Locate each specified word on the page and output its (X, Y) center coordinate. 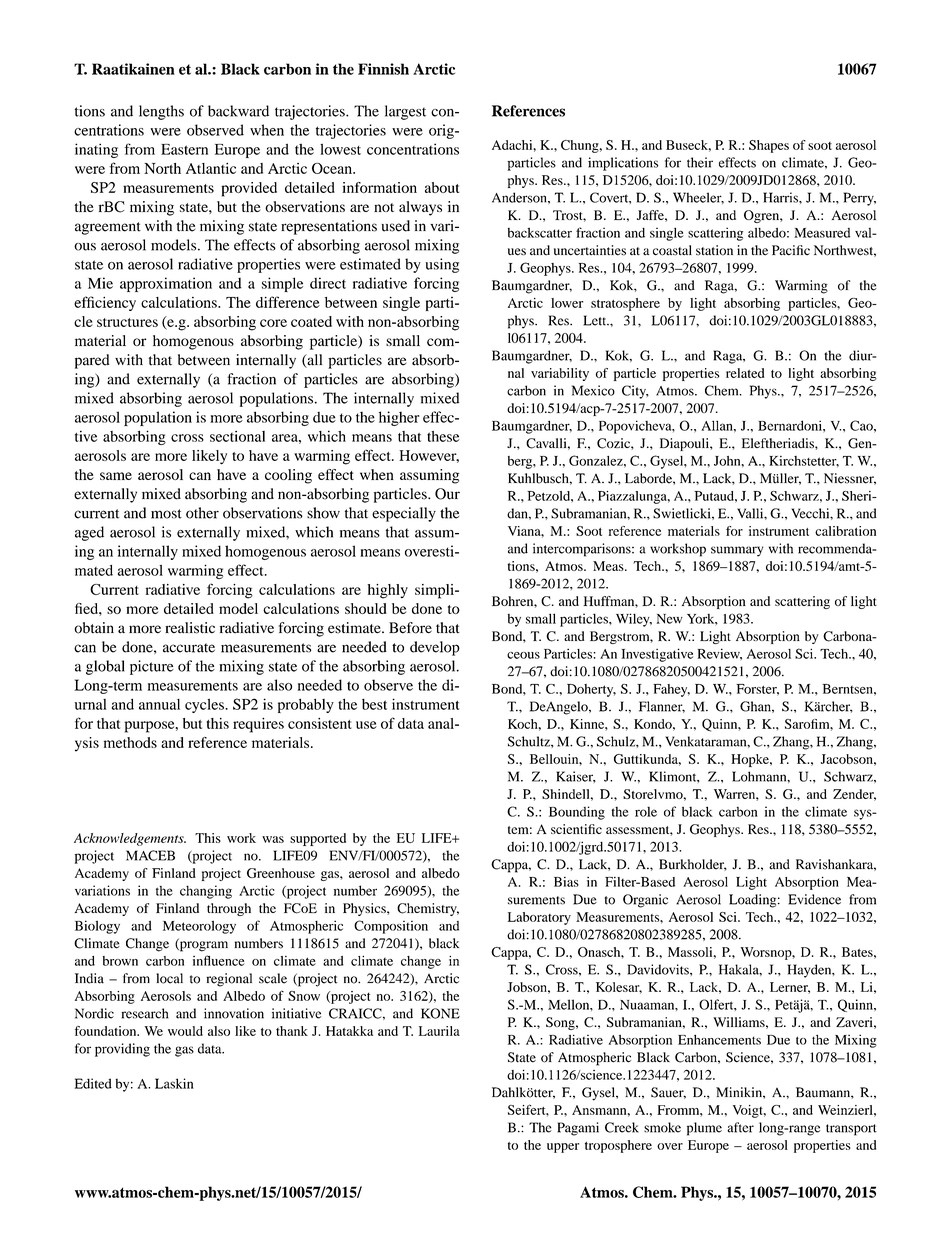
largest (405, 112)
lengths (161, 112)
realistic (190, 628)
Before (410, 628)
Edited (93, 1083)
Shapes (769, 146)
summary (737, 551)
